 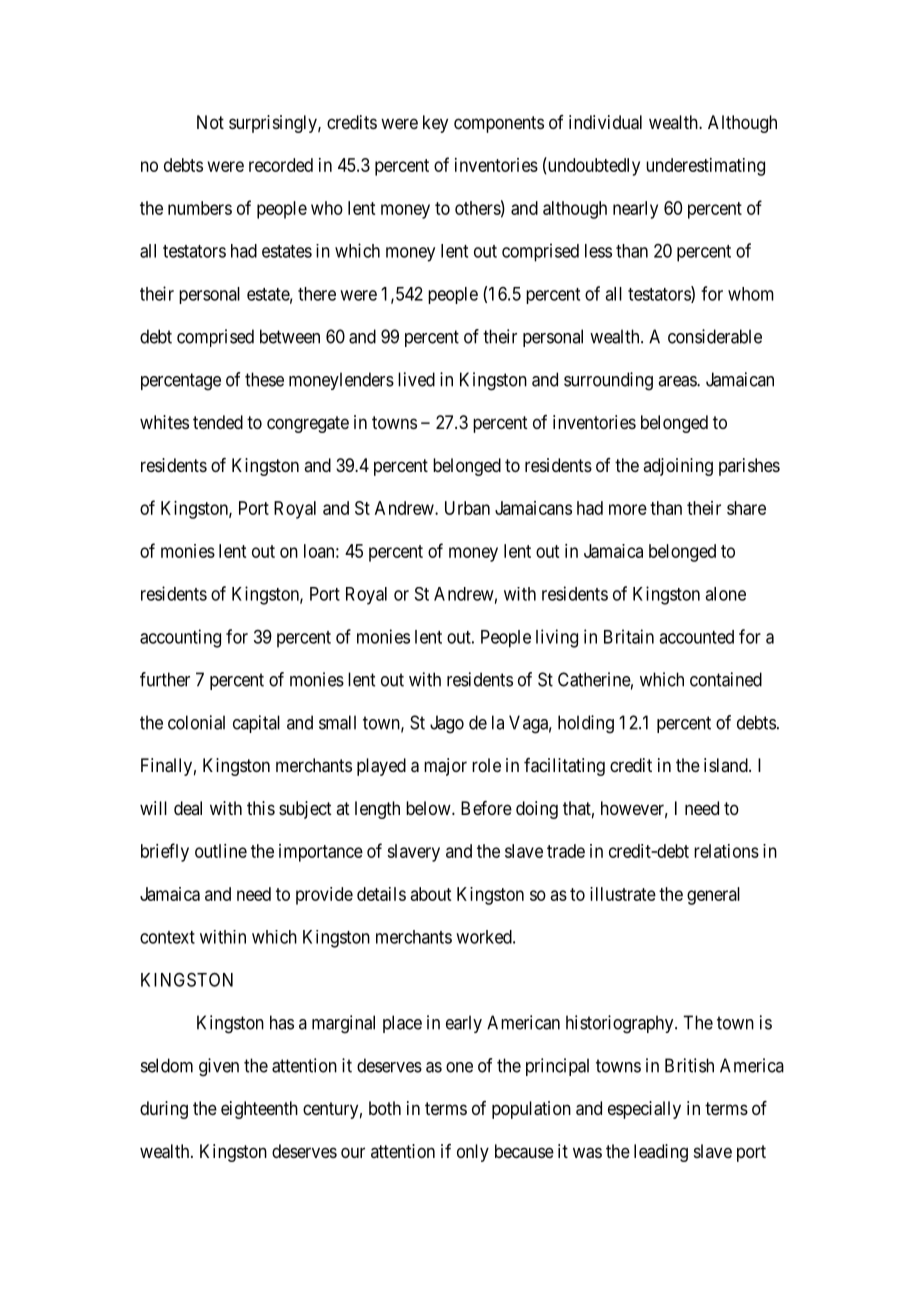 I want to click on general, so click(x=713, y=896).
